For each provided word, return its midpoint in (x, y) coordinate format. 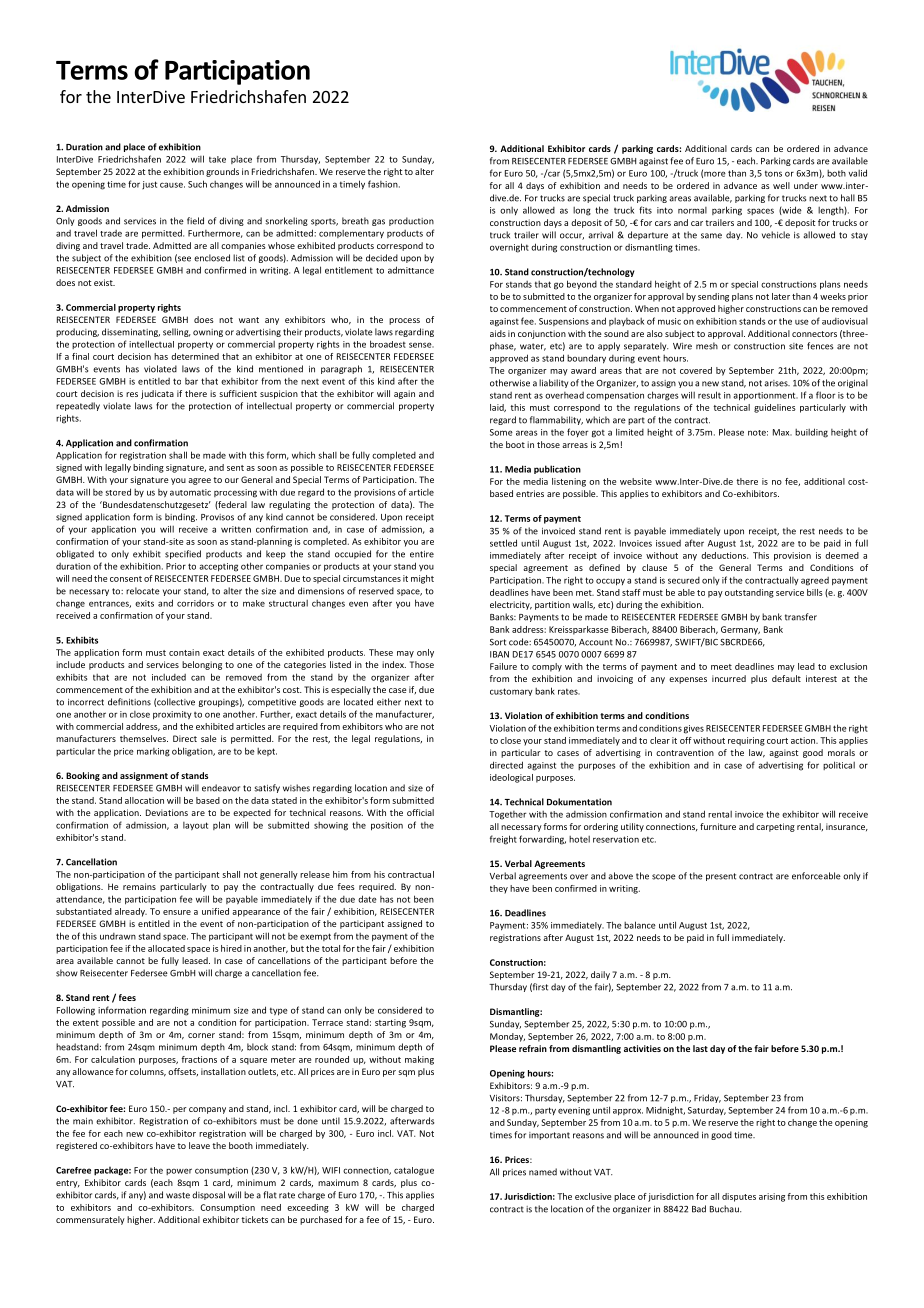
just (149, 185)
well (781, 185)
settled (503, 543)
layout (195, 826)
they (499, 889)
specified (183, 554)
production (411, 221)
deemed (842, 555)
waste (178, 1195)
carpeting (775, 827)
